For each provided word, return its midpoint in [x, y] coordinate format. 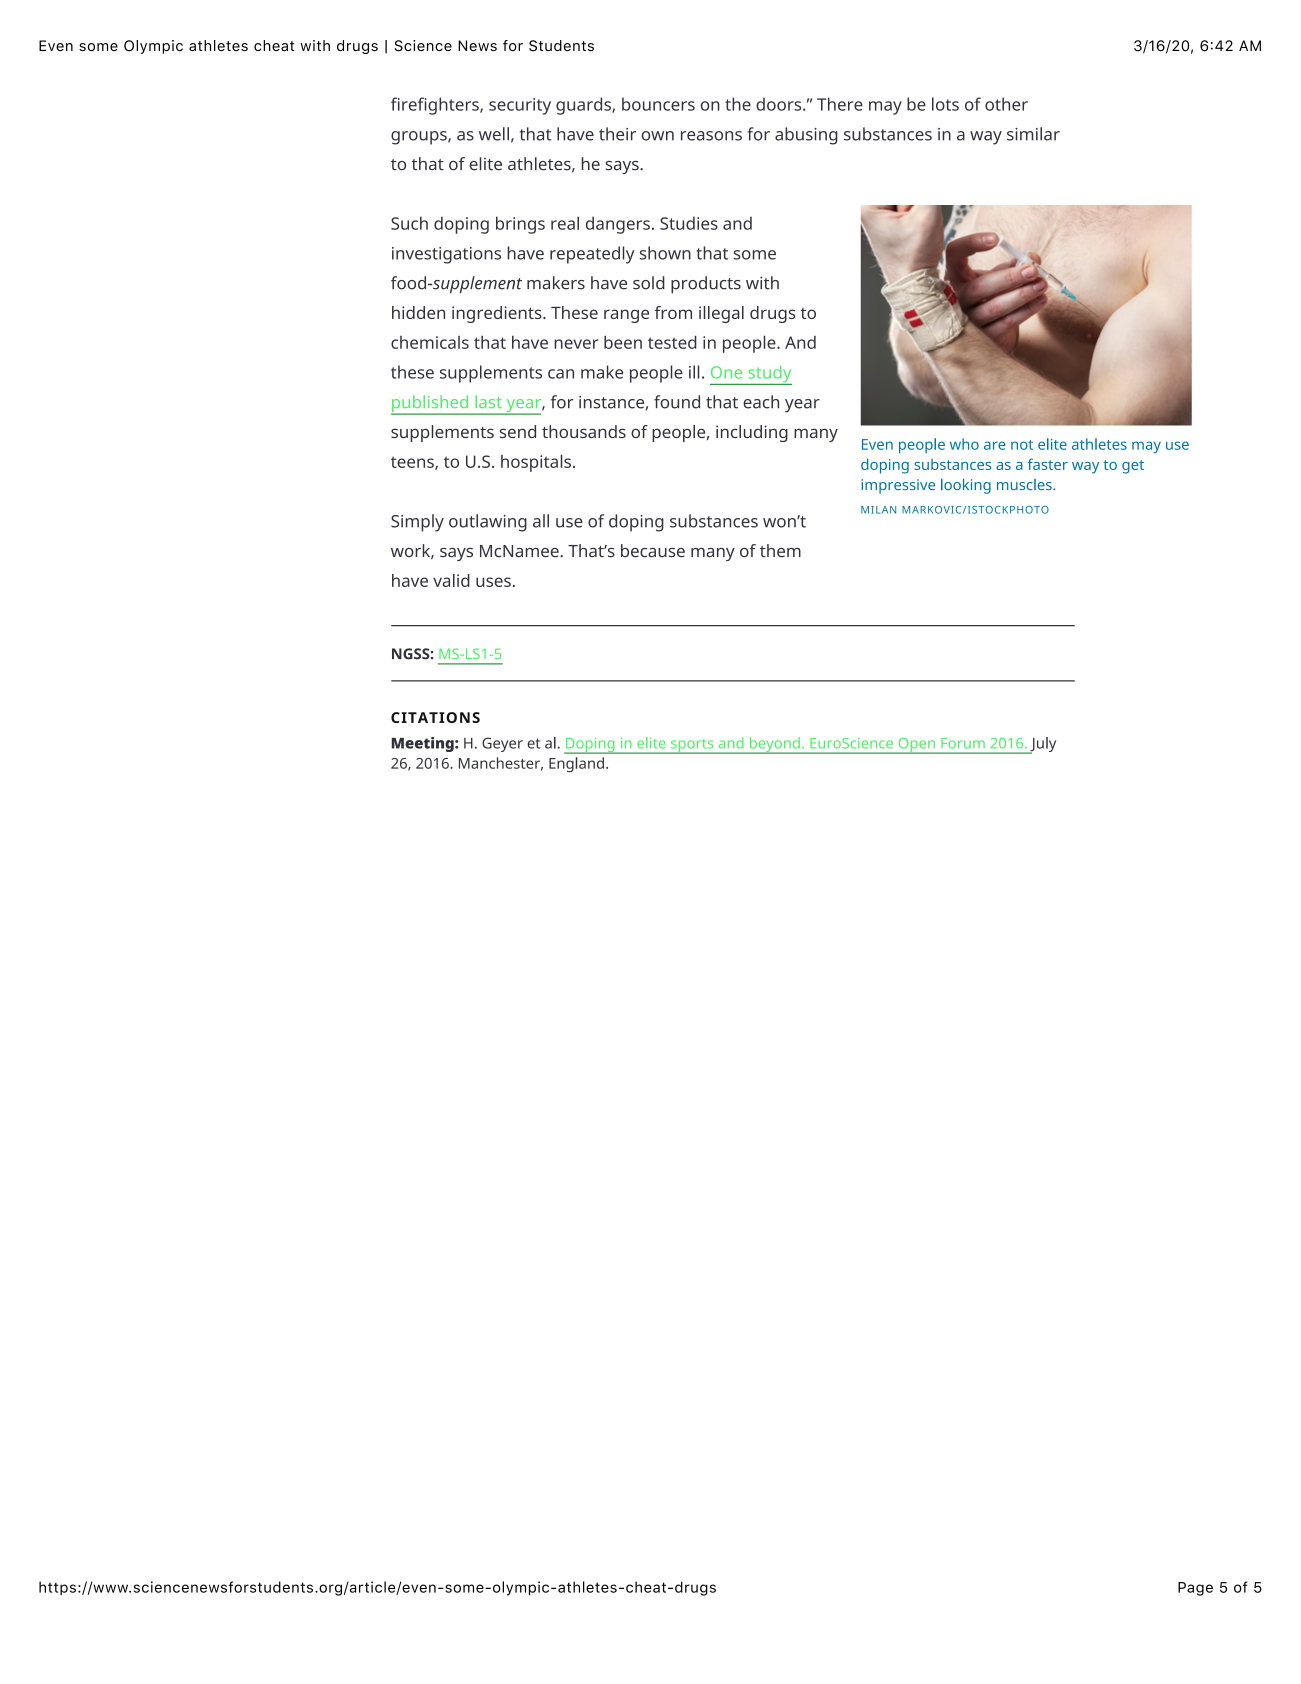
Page [1195, 1589]
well [494, 134]
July [1042, 745]
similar [1033, 134]
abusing [806, 136]
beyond [774, 745]
